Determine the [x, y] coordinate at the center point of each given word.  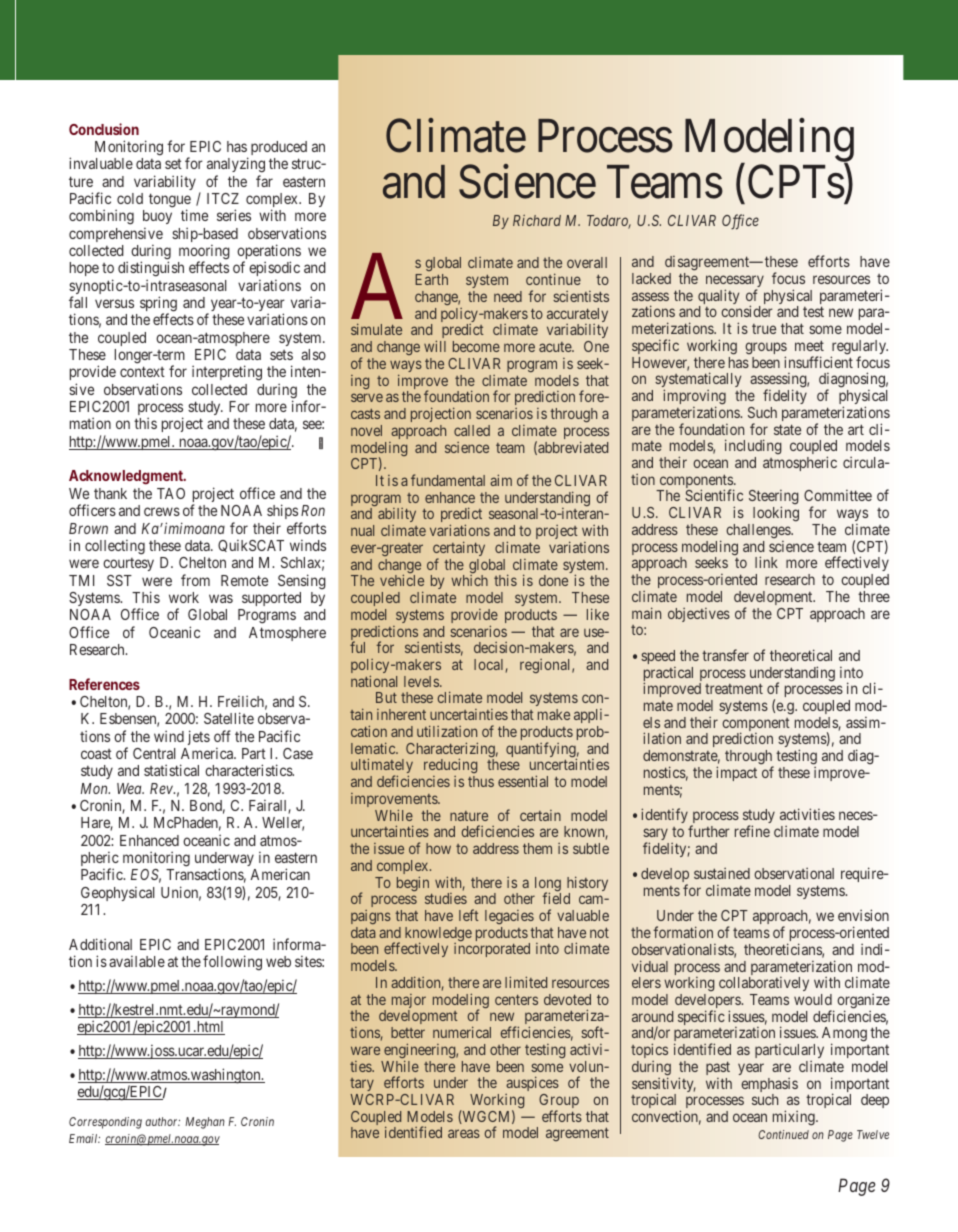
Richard [537, 220]
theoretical [801, 655]
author [162, 1121]
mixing [795, 1118]
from [195, 580]
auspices [532, 1085]
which [469, 580]
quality [718, 298]
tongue [170, 201]
